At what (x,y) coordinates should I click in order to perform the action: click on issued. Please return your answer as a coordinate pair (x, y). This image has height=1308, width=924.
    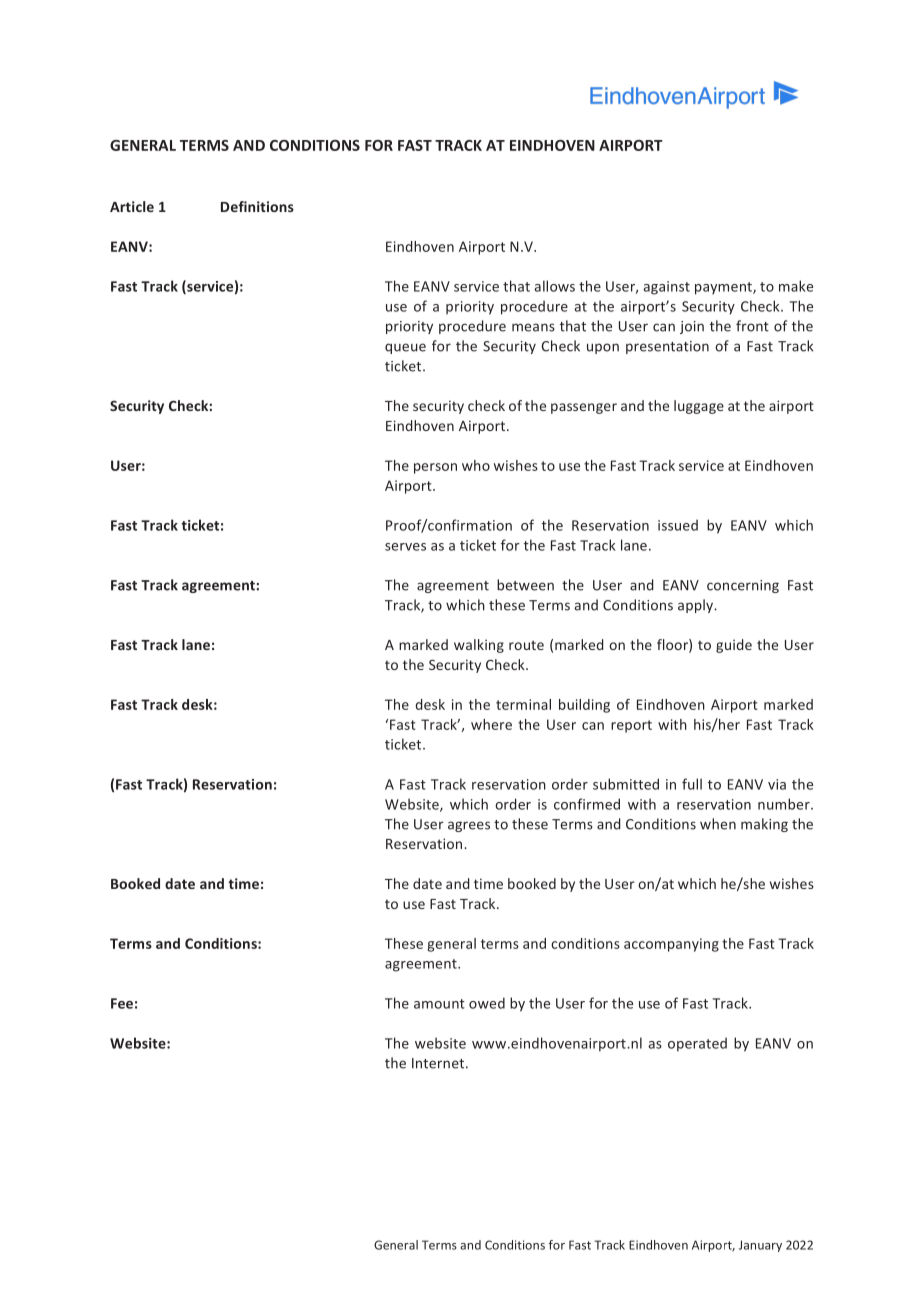
    Looking at the image, I should click on (678, 525).
